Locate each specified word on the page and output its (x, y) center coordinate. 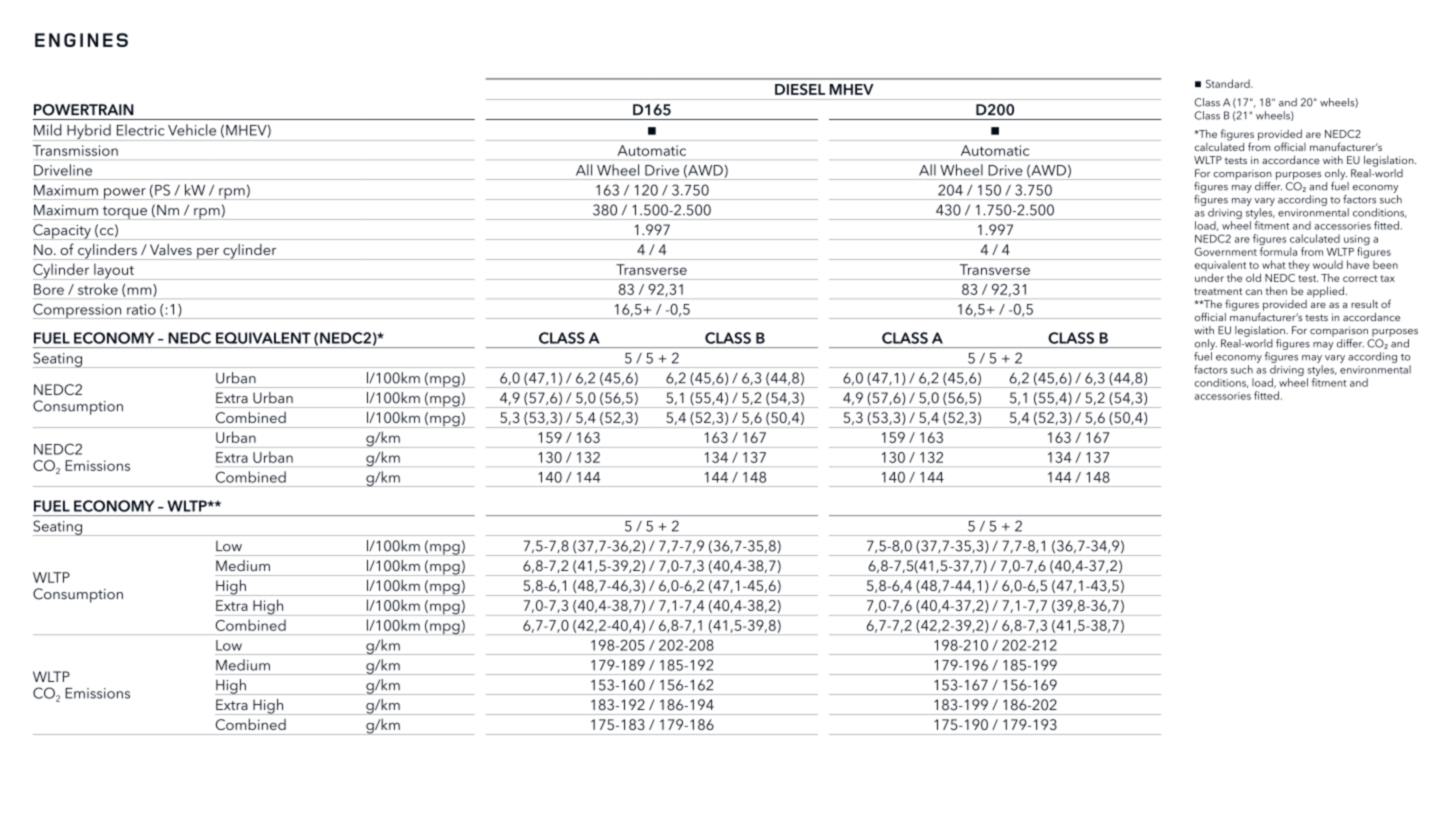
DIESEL (800, 89)
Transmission (75, 150)
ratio (141, 309)
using (1357, 241)
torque (124, 213)
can (1254, 292)
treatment (1218, 291)
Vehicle (192, 130)
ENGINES (81, 40)
